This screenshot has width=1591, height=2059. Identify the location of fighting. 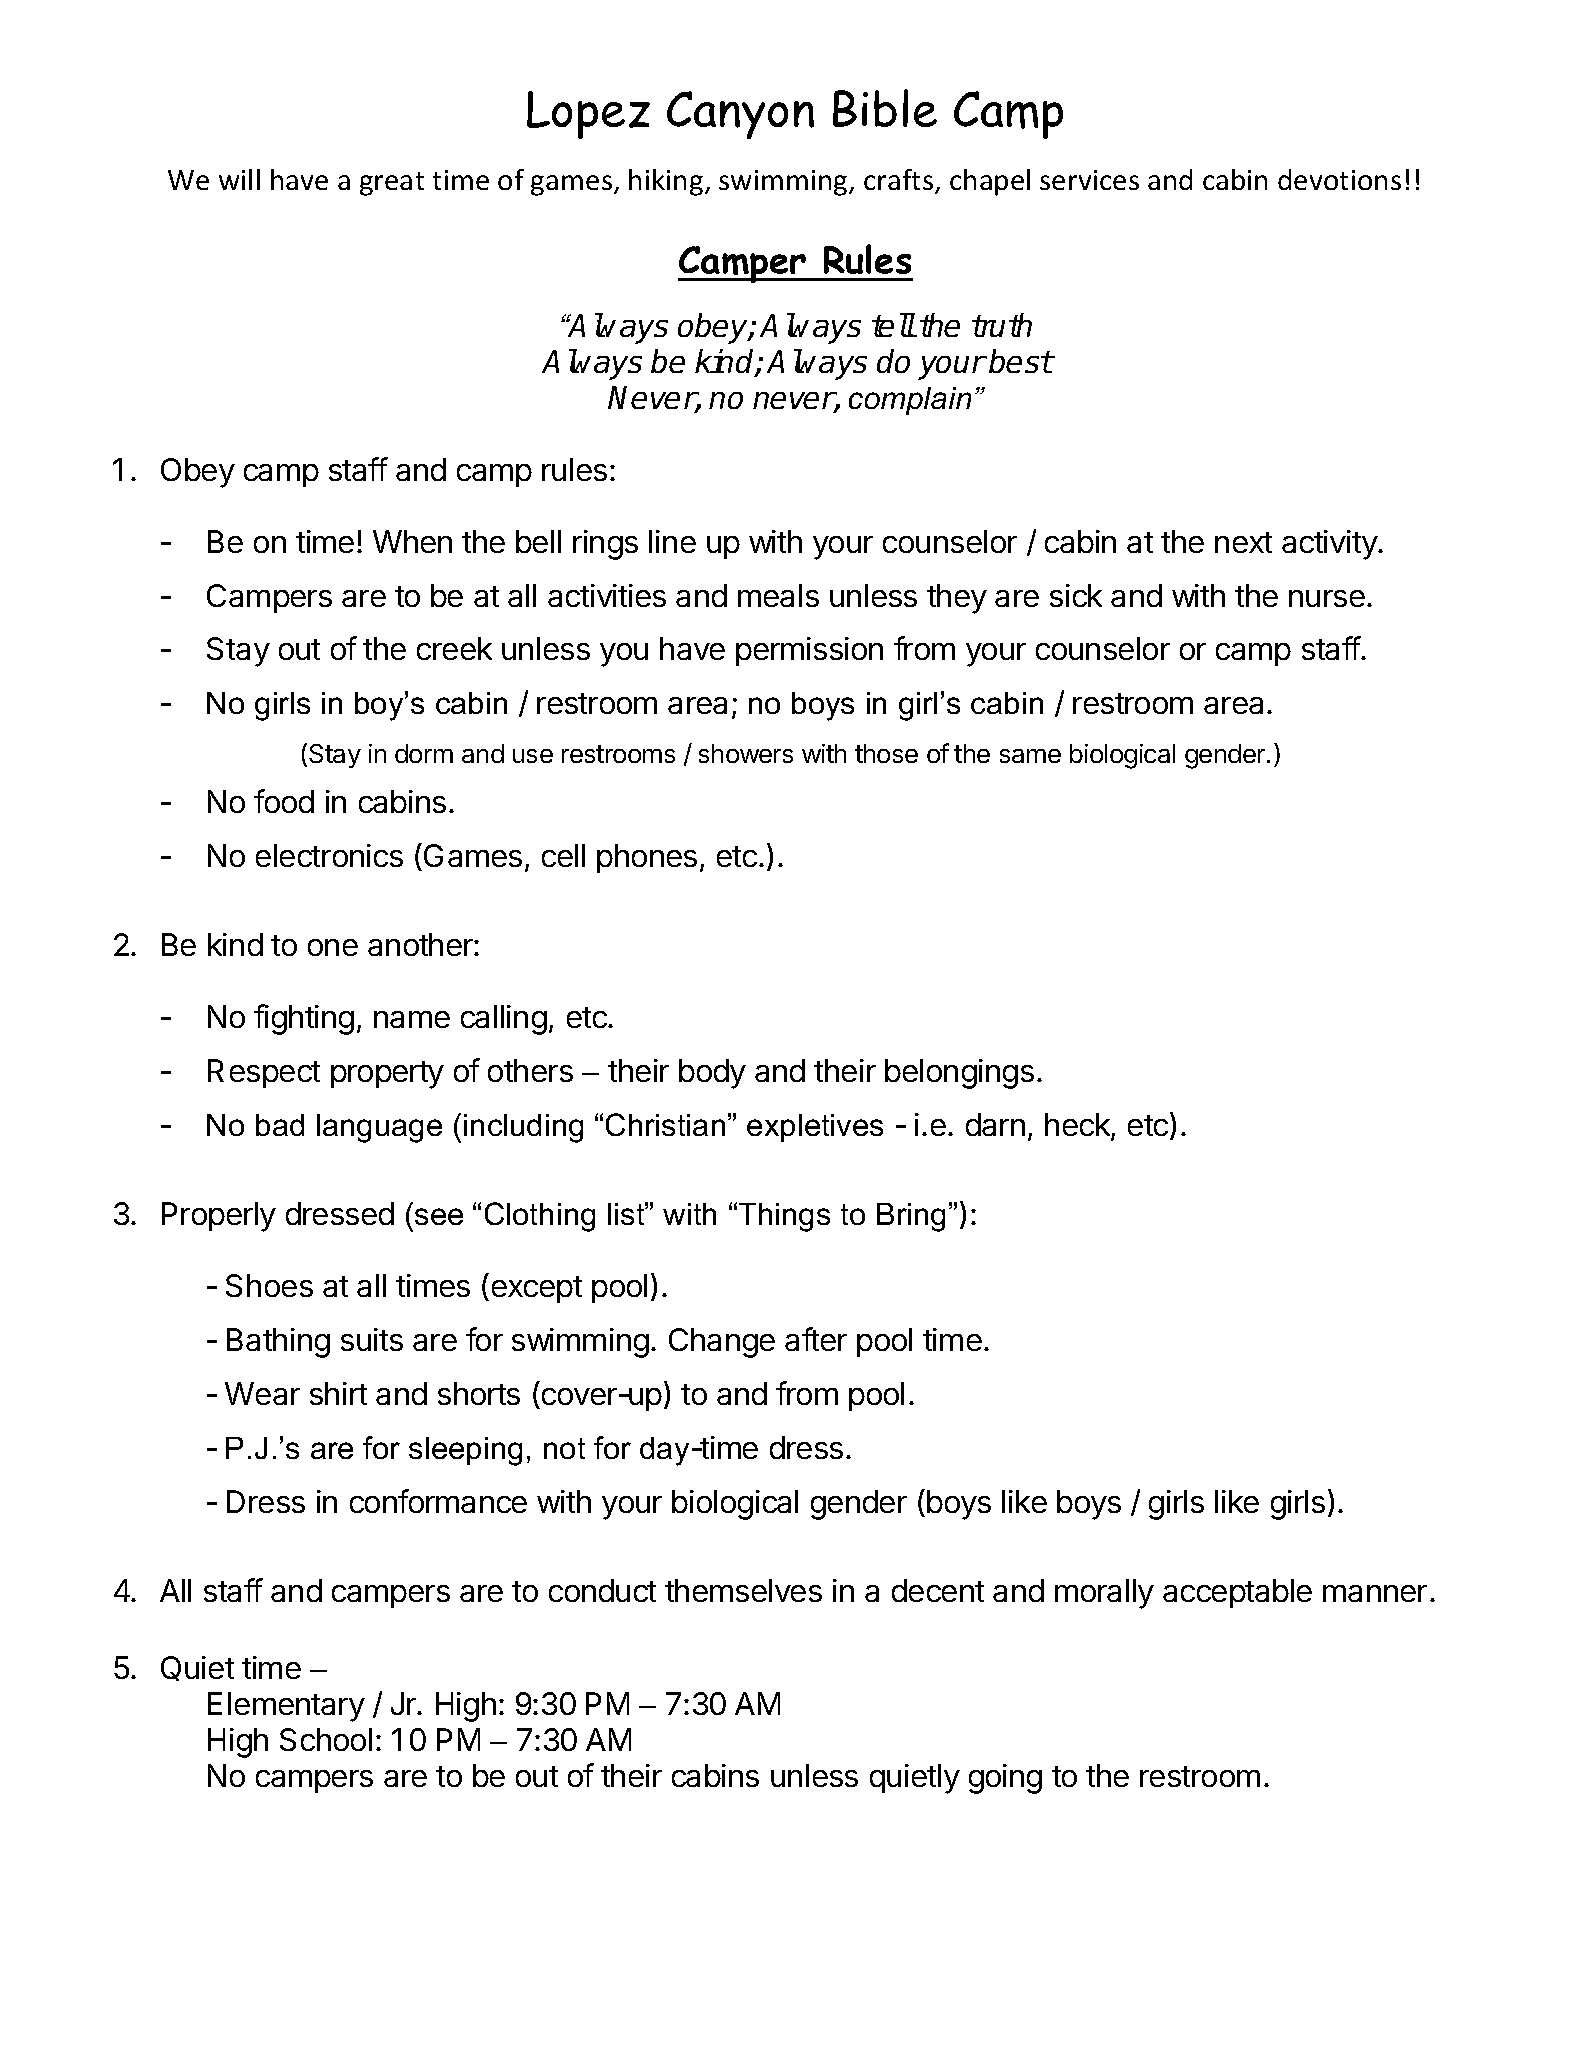
(304, 1019).
